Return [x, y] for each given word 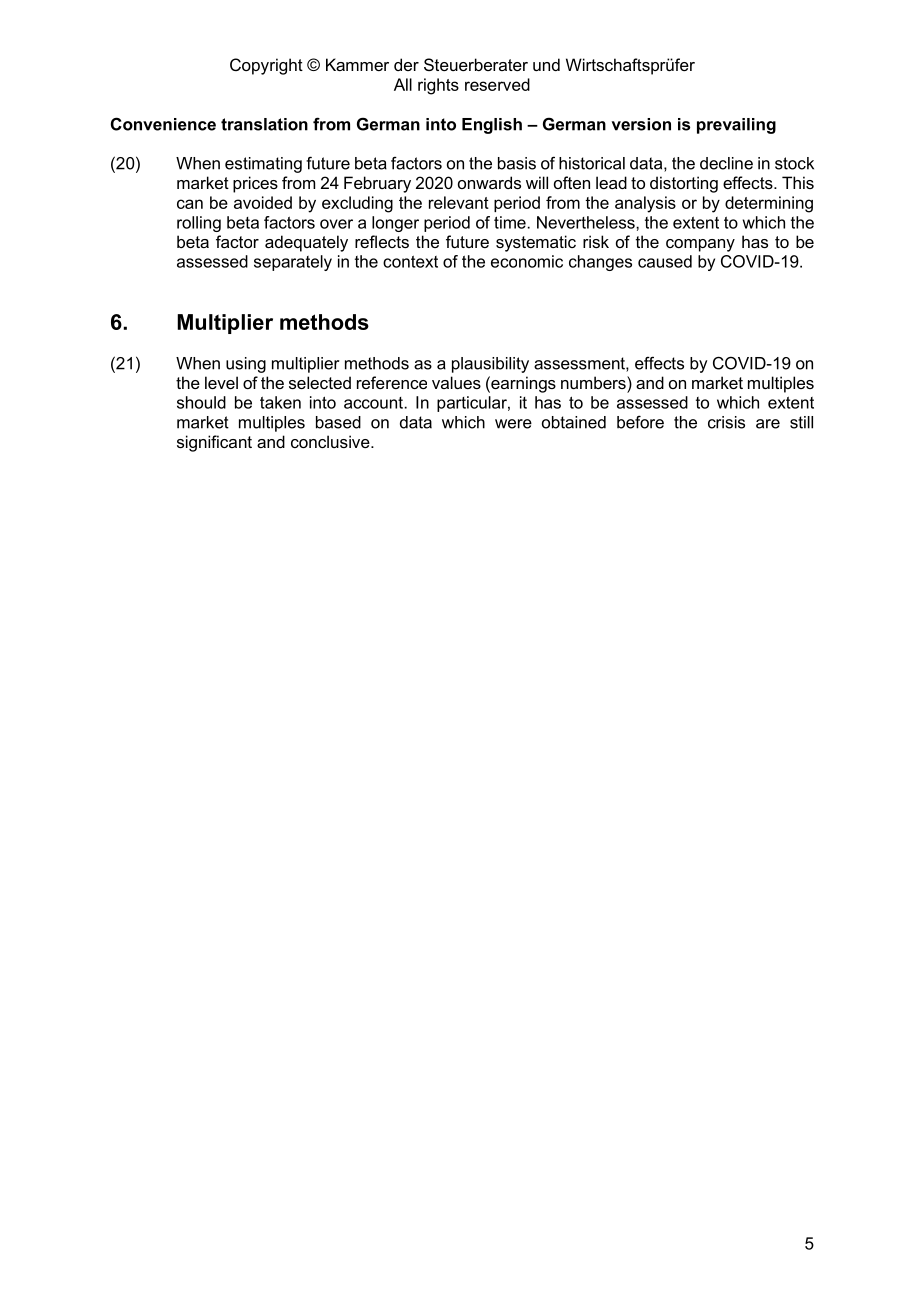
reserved [497, 84]
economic [527, 261]
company [700, 245]
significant [214, 443]
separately [293, 263]
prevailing [736, 126]
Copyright [266, 66]
